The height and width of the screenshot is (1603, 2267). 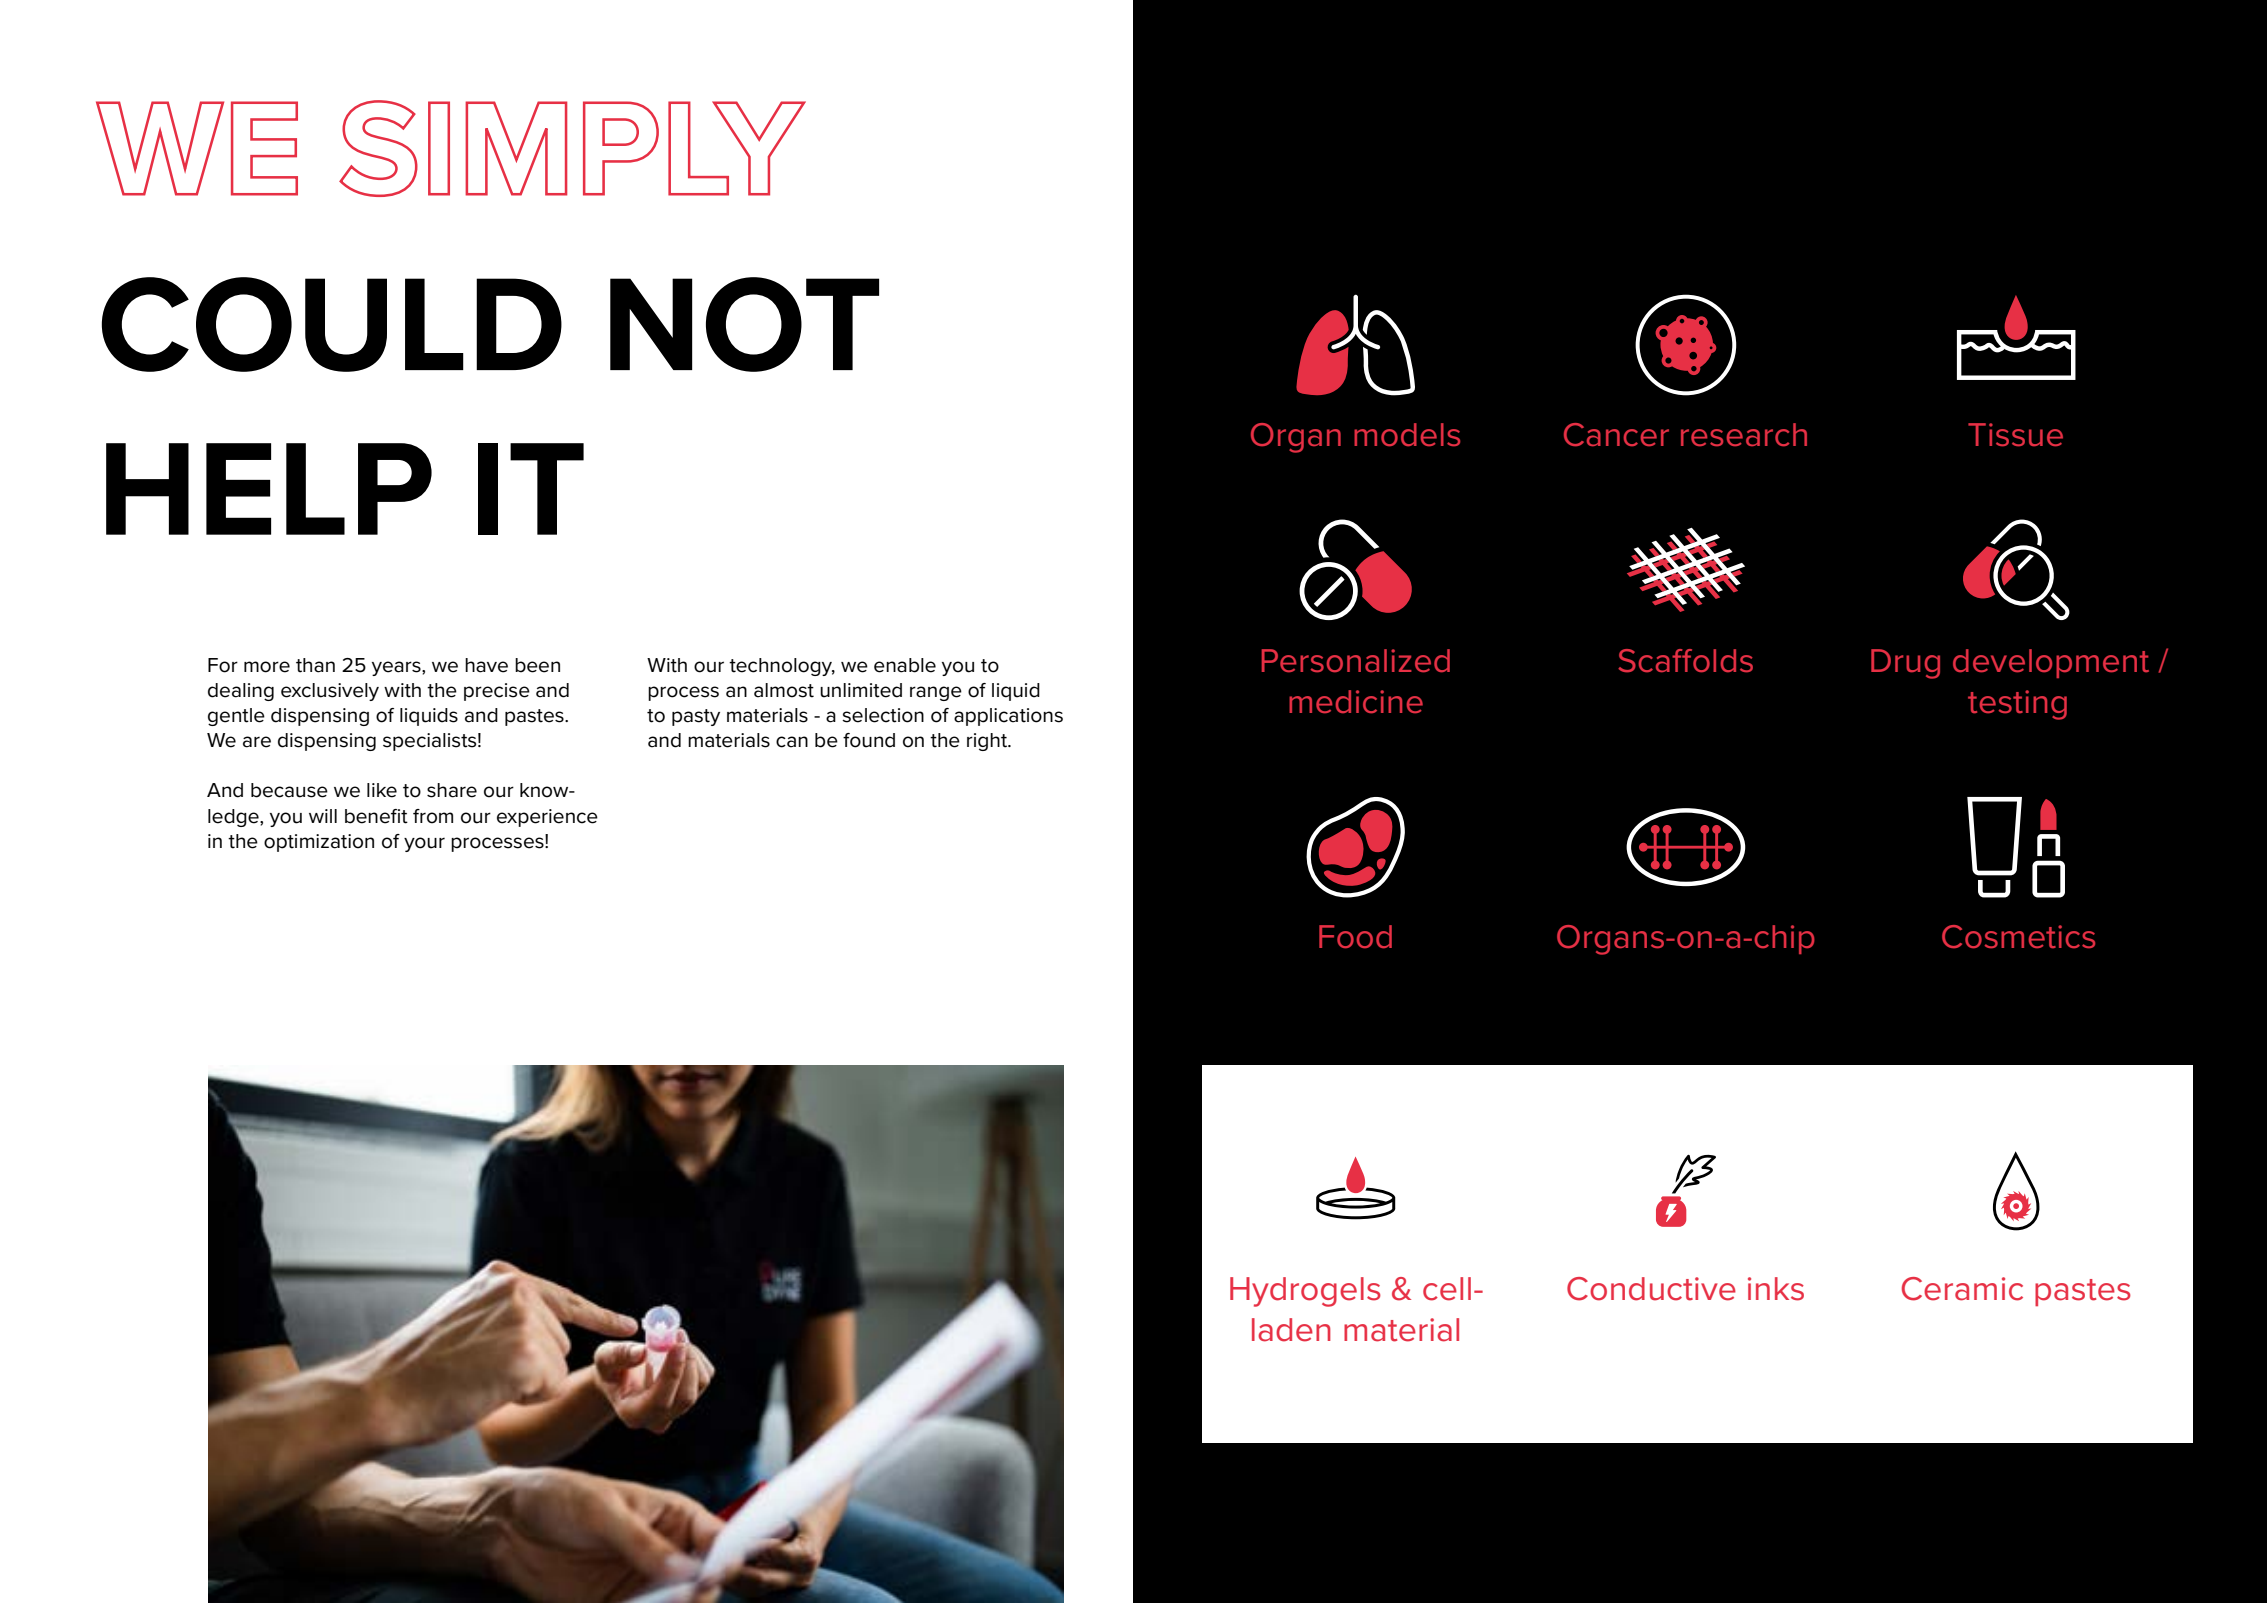 What do you see at coordinates (1356, 660) in the screenshot?
I see `Personalized` at bounding box center [1356, 660].
